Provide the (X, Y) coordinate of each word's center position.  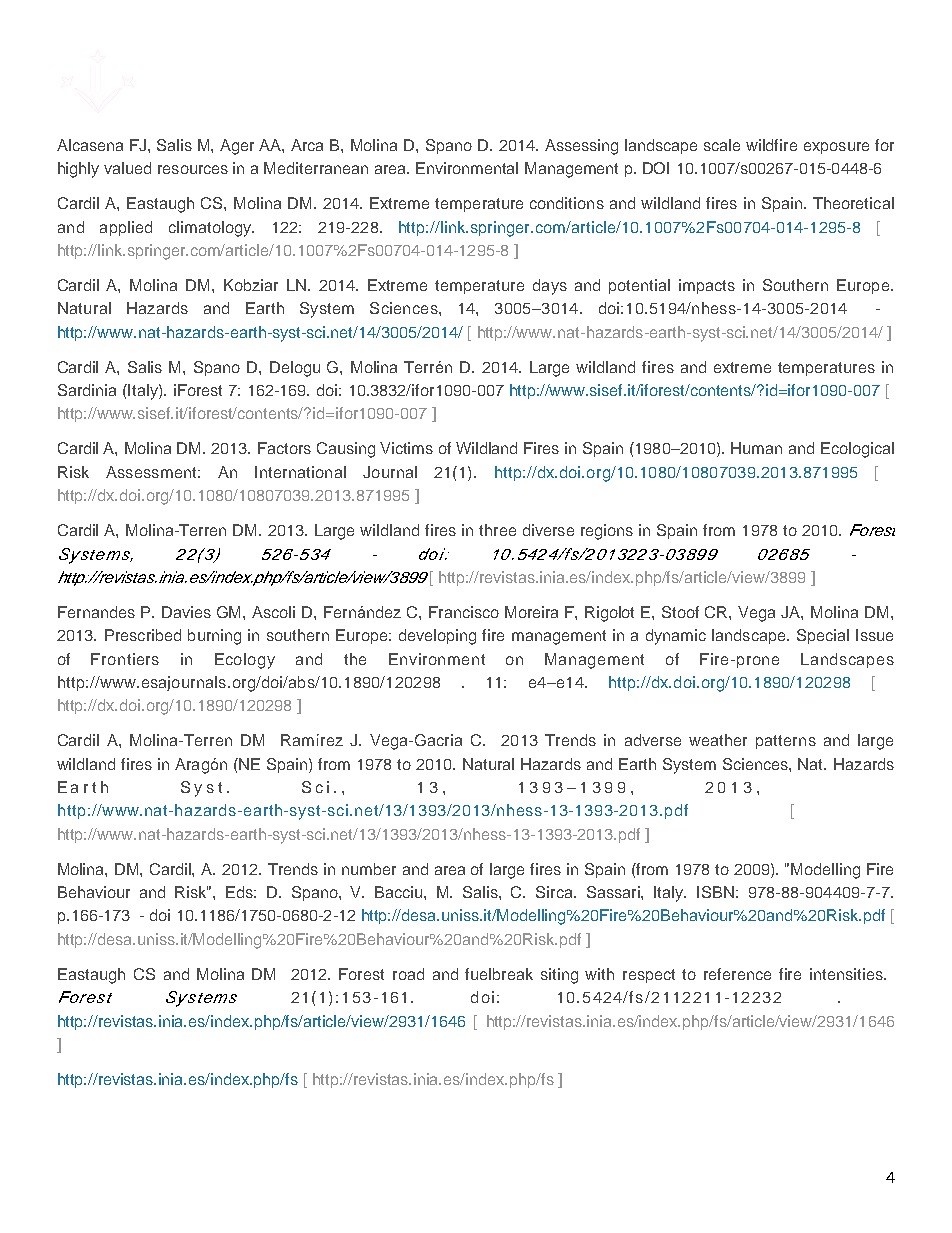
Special (823, 636)
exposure (836, 148)
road (408, 974)
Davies (186, 612)
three (497, 530)
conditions (567, 203)
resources (193, 169)
